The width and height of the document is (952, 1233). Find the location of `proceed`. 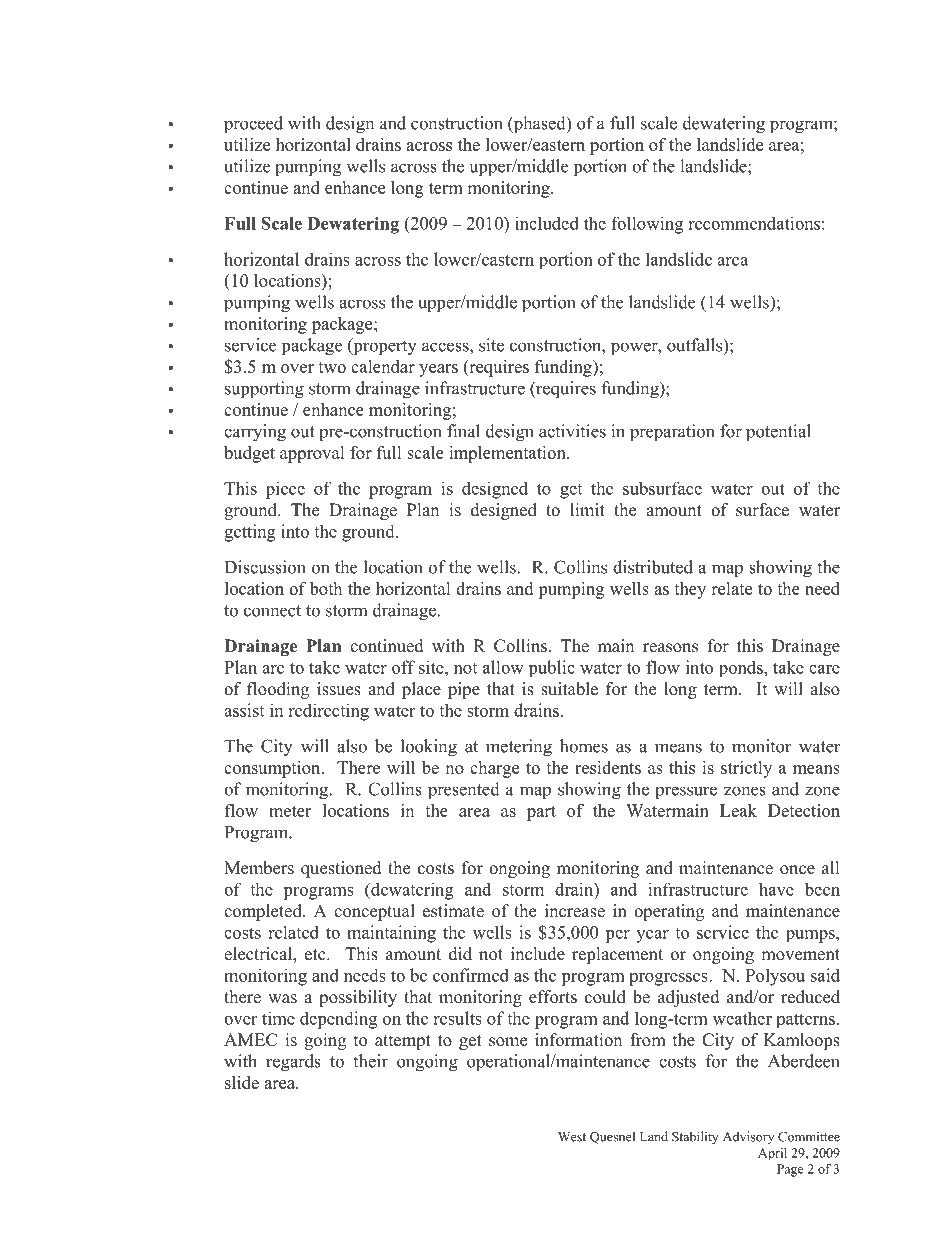

proceed is located at coordinates (253, 125).
